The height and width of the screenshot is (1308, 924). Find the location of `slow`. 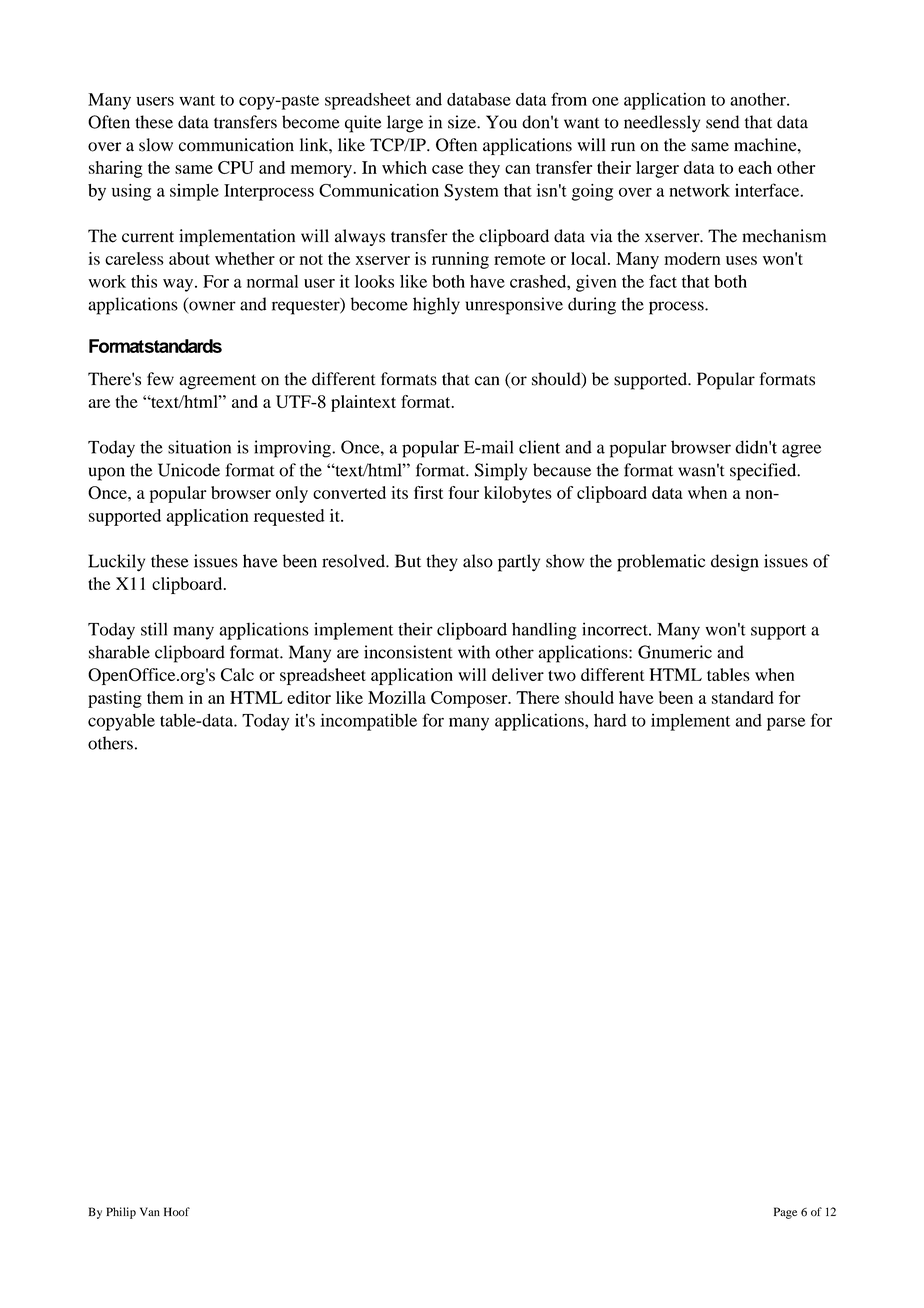

slow is located at coordinates (156, 145).
